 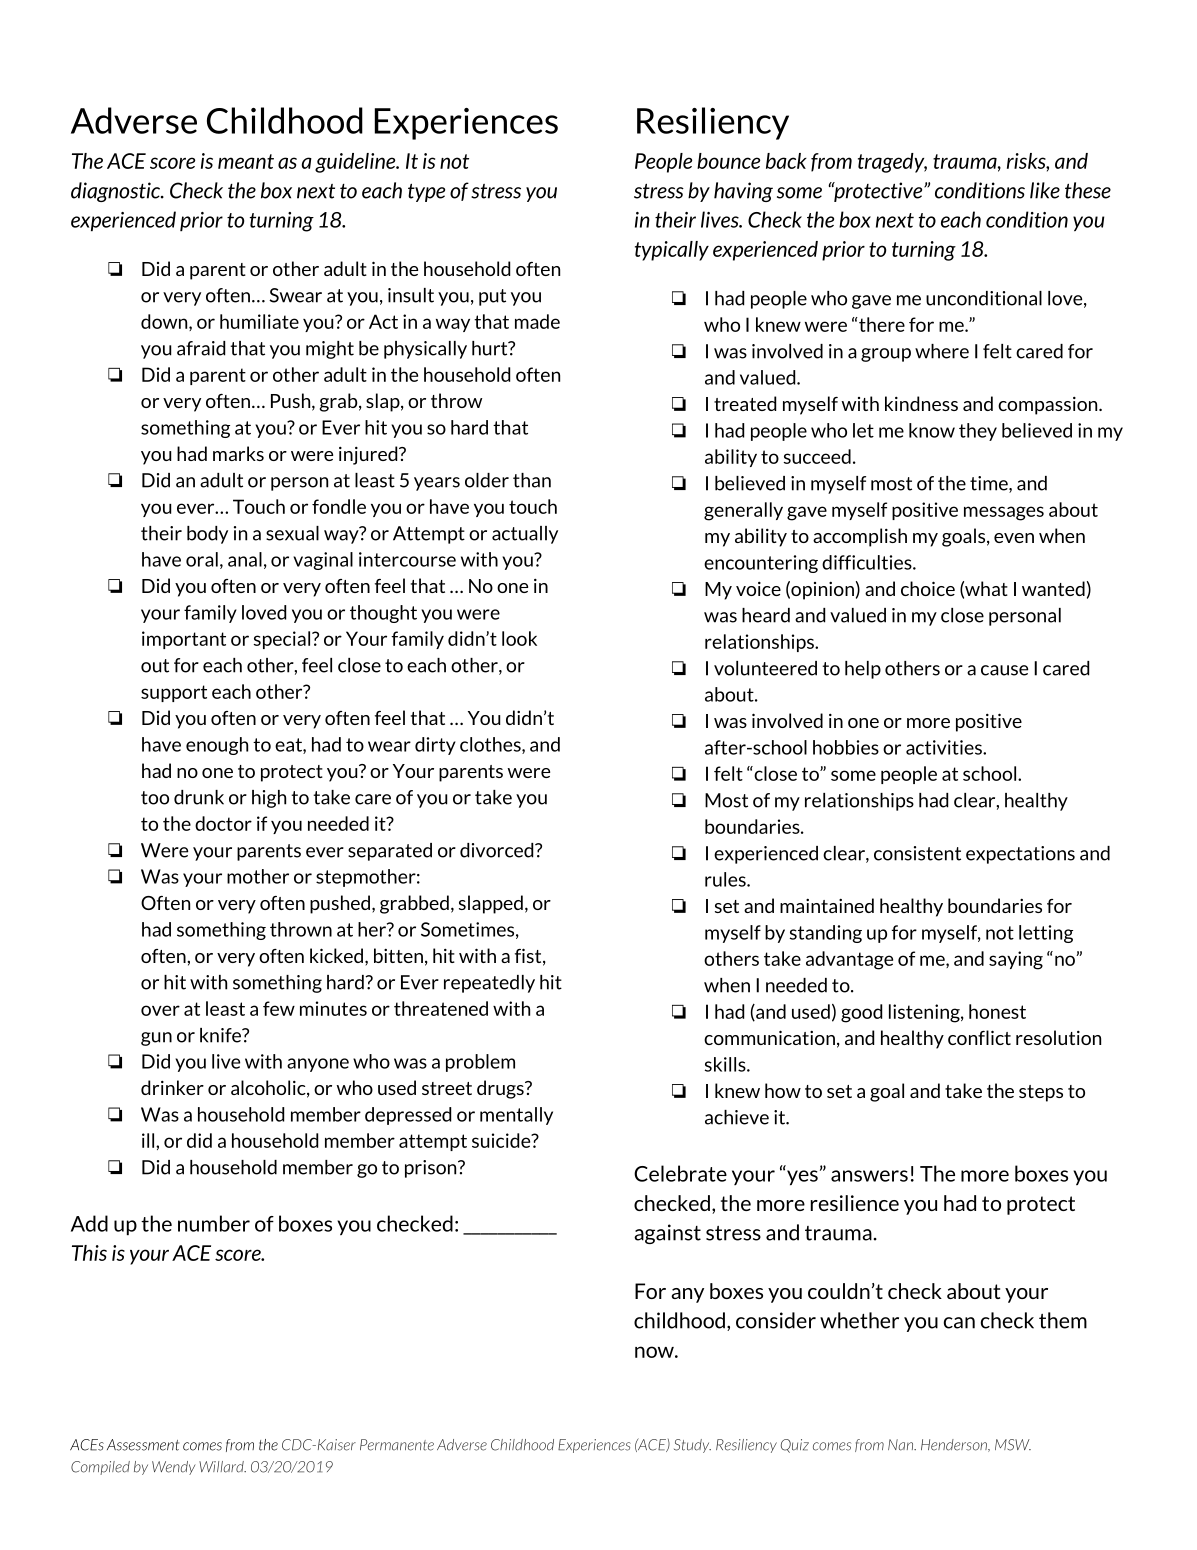 I want to click on meant, so click(x=246, y=161).
